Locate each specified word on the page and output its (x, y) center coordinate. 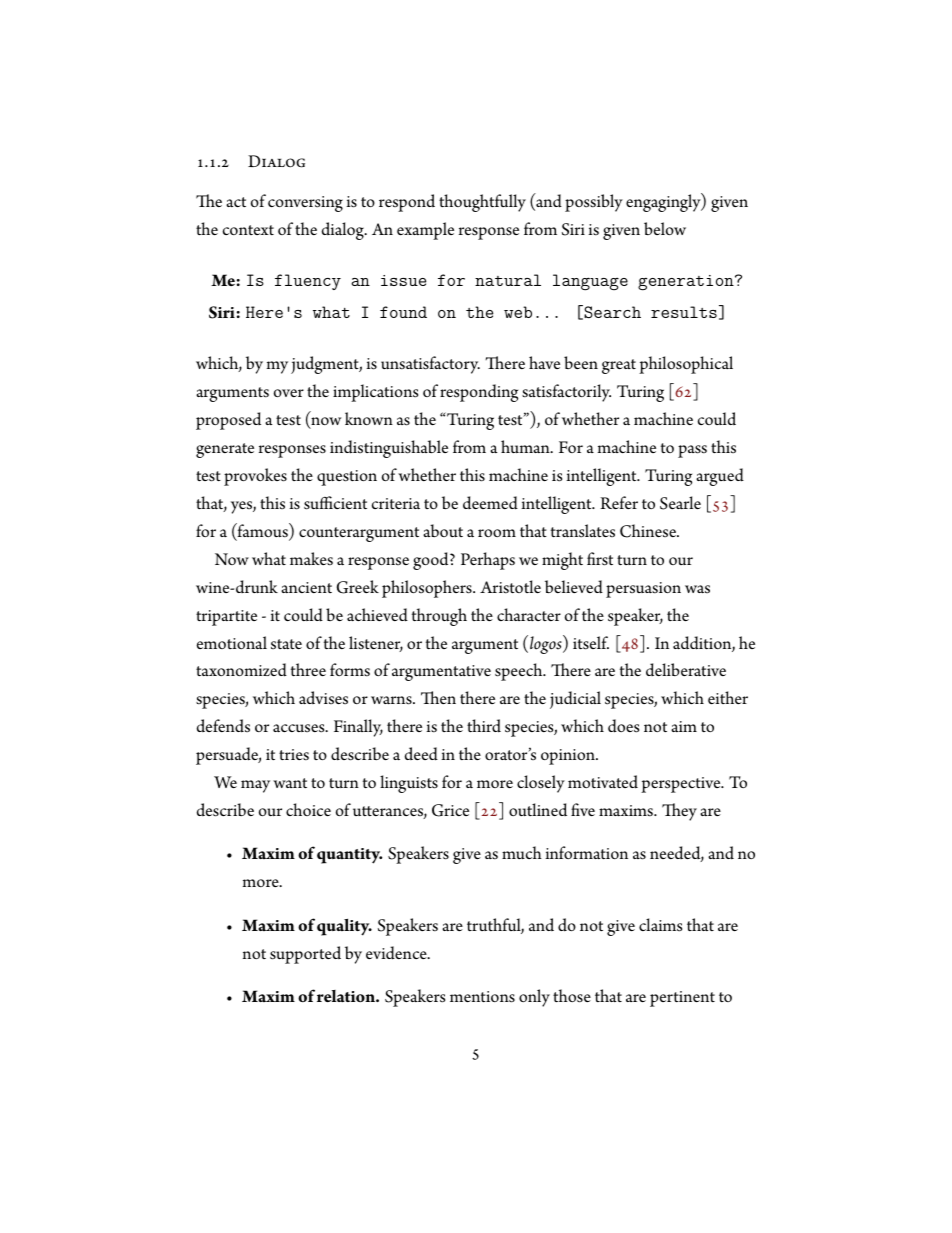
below (665, 228)
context (248, 230)
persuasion (643, 590)
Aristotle (510, 587)
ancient (306, 587)
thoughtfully (482, 203)
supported (305, 955)
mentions (482, 997)
